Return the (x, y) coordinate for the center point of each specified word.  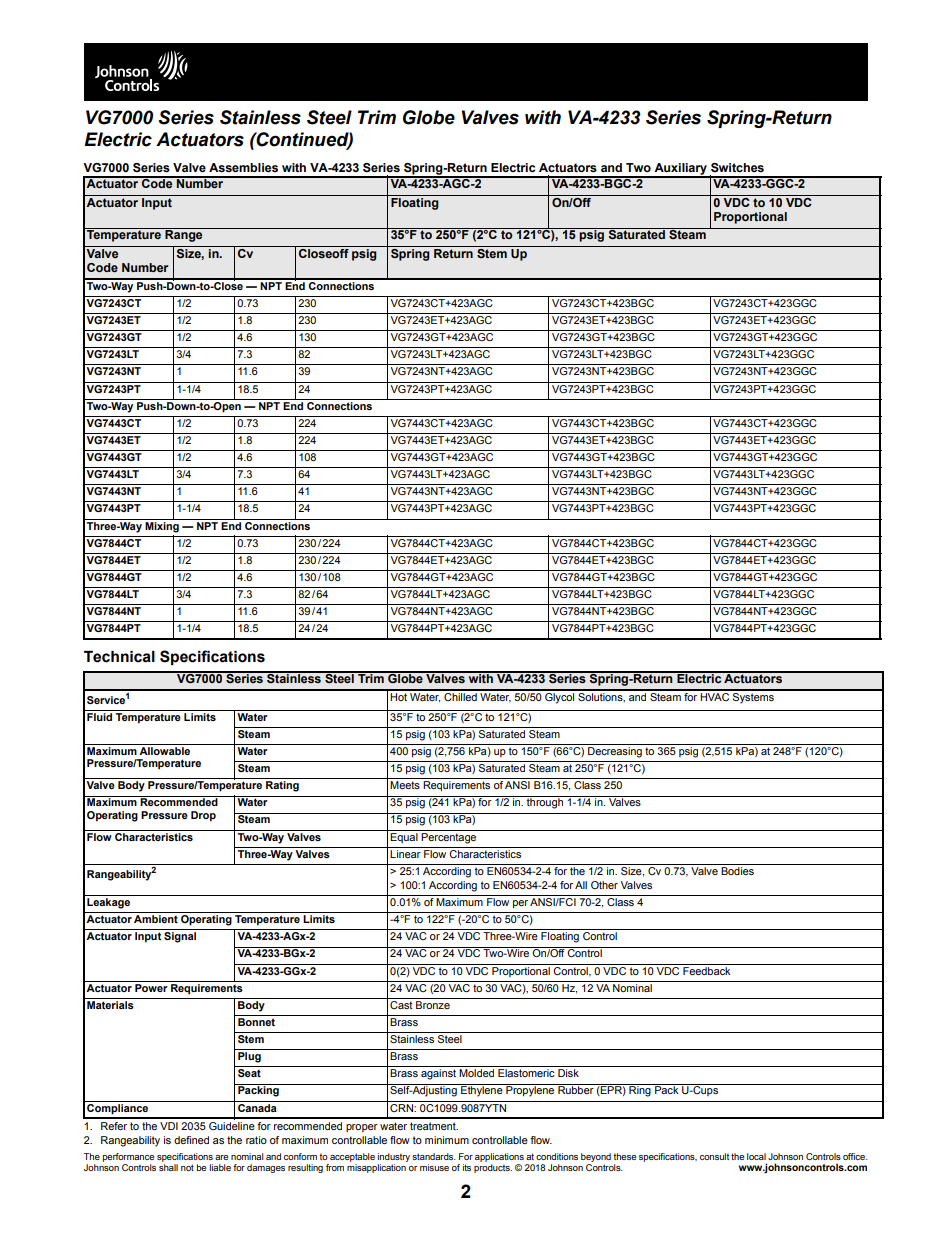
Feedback (707, 969)
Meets (405, 785)
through (545, 802)
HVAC (715, 695)
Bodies (737, 871)
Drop (203, 816)
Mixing (162, 526)
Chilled (460, 695)
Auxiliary (680, 170)
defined (191, 1140)
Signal (180, 937)
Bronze (433, 1005)
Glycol (560, 697)
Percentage (449, 837)
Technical (119, 657)
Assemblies (243, 167)
